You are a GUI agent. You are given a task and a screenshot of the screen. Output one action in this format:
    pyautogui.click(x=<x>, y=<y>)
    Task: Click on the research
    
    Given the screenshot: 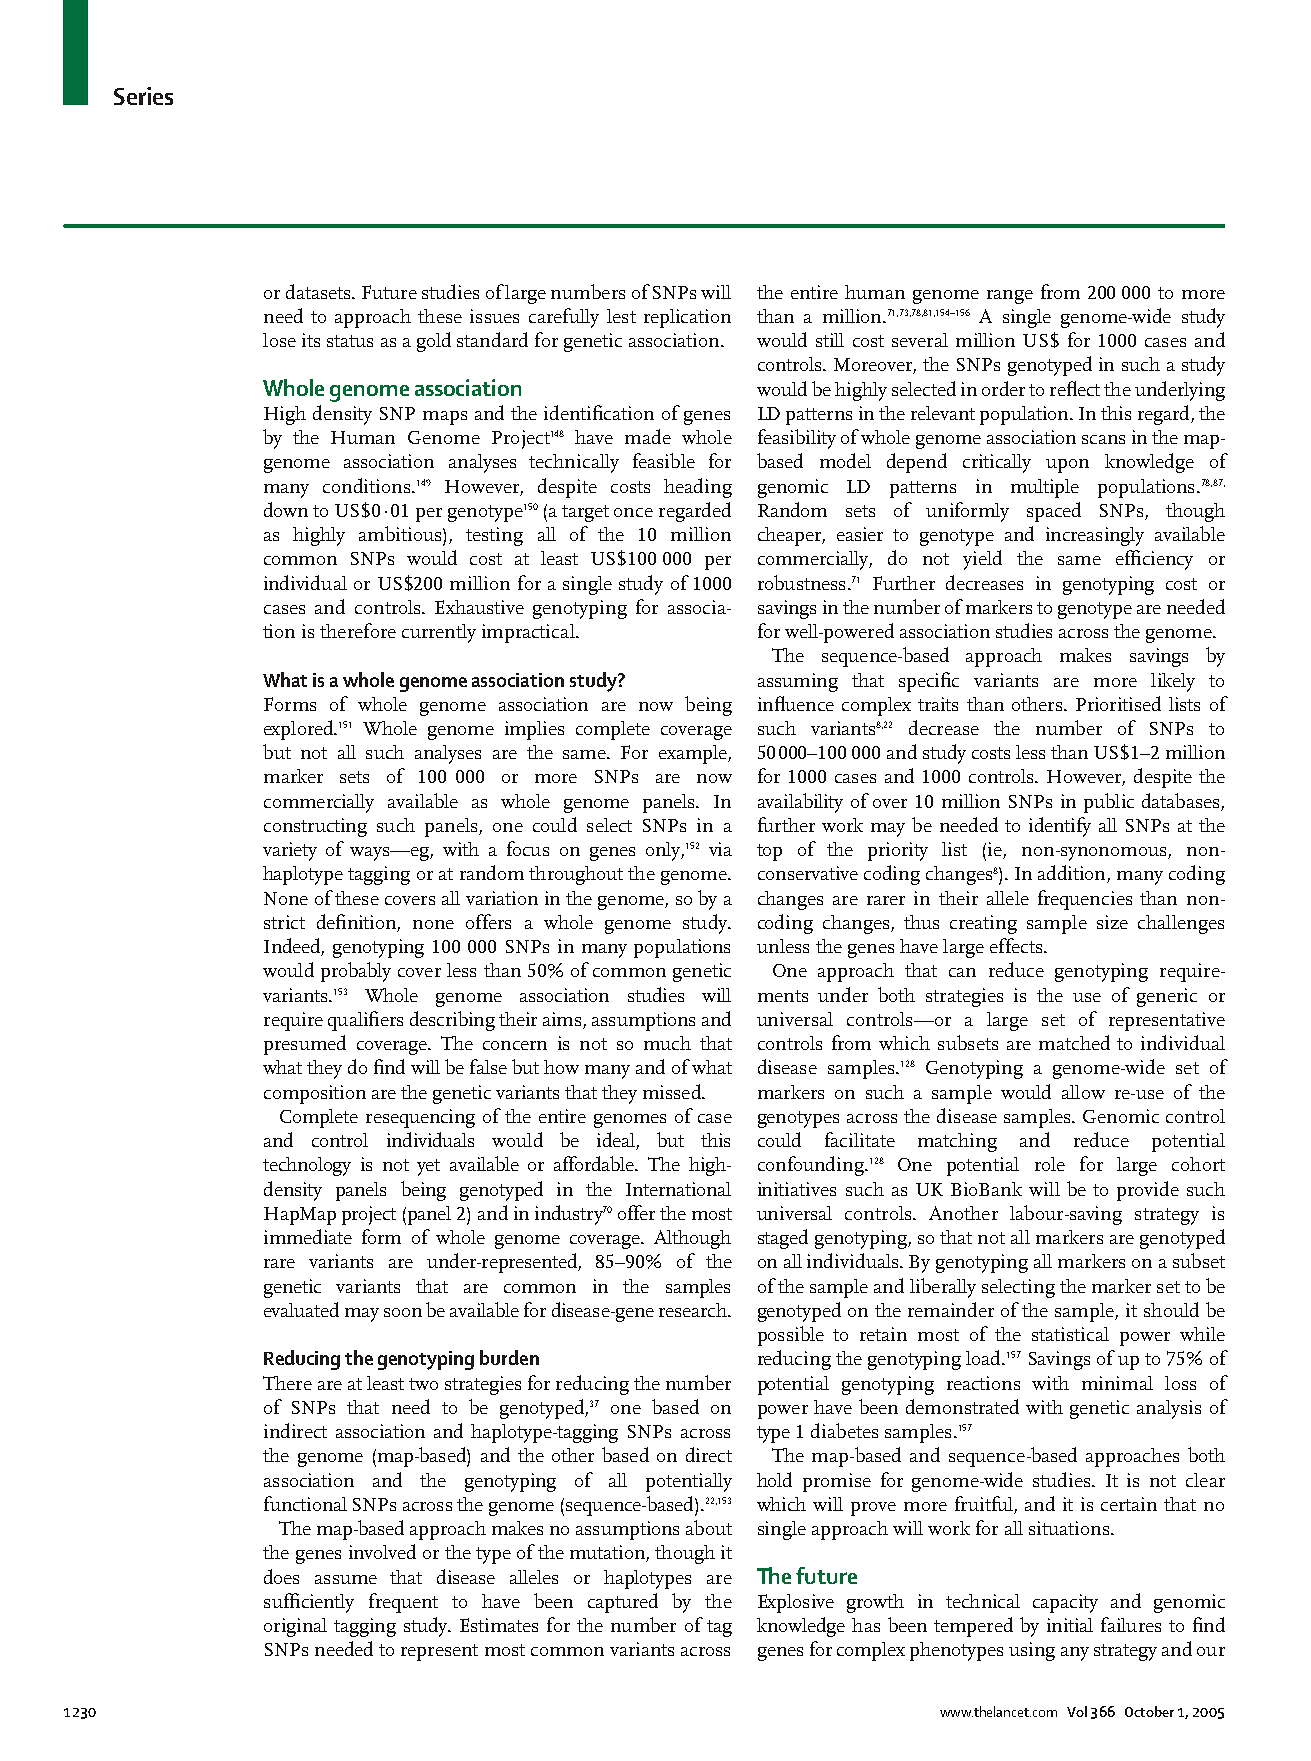 What is the action you would take?
    pyautogui.click(x=694, y=1310)
